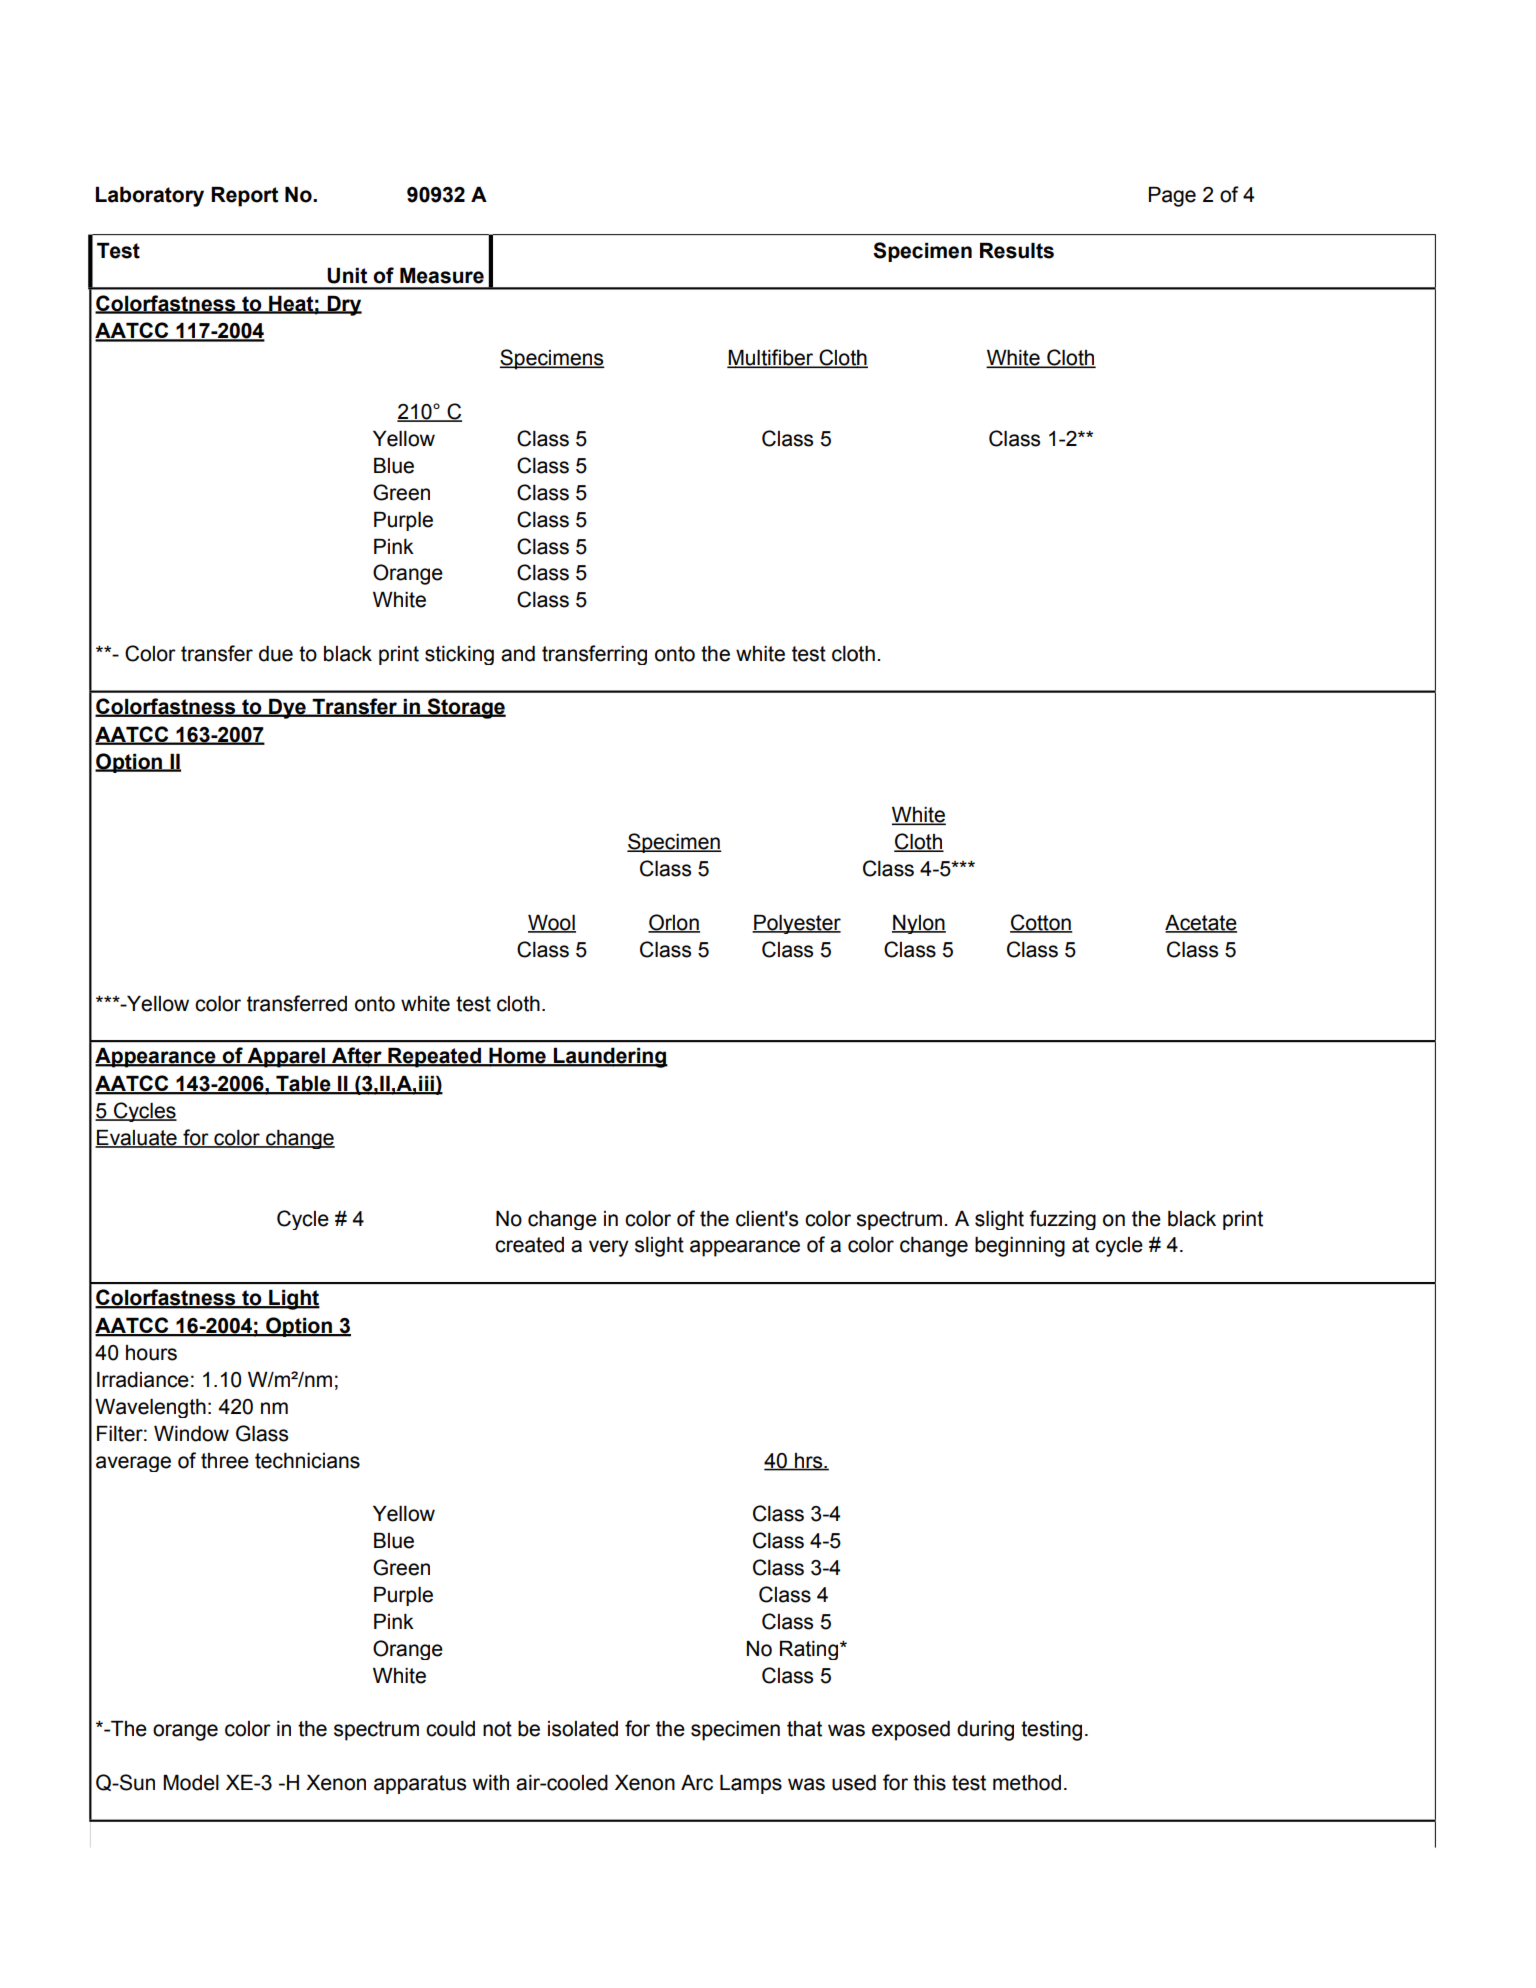 The height and width of the image is (1988, 1536). What do you see at coordinates (1041, 923) in the image?
I see `Cotton` at bounding box center [1041, 923].
